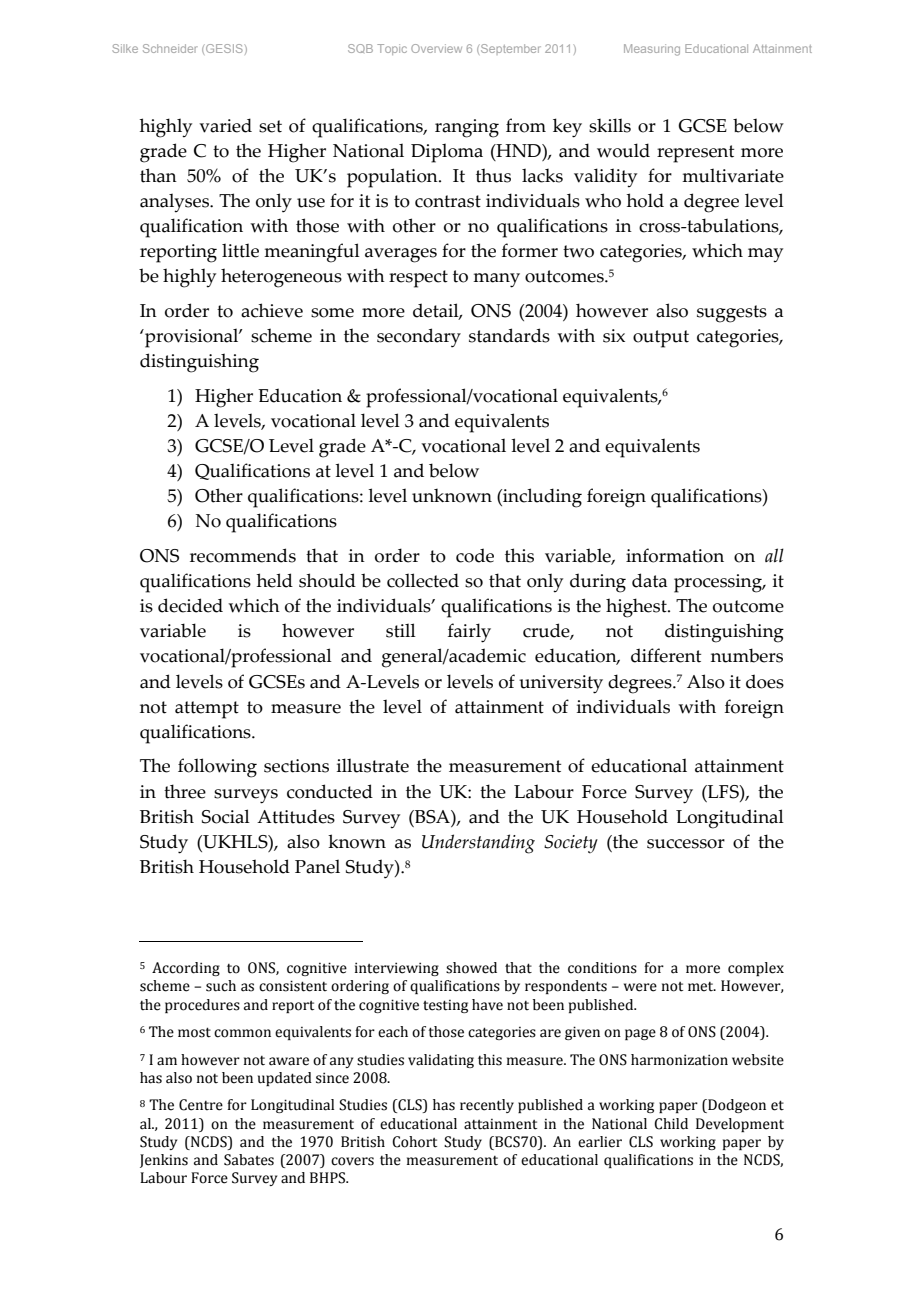  Describe the element at coordinates (419, 338) in the screenshot. I see `secondary` at that location.
